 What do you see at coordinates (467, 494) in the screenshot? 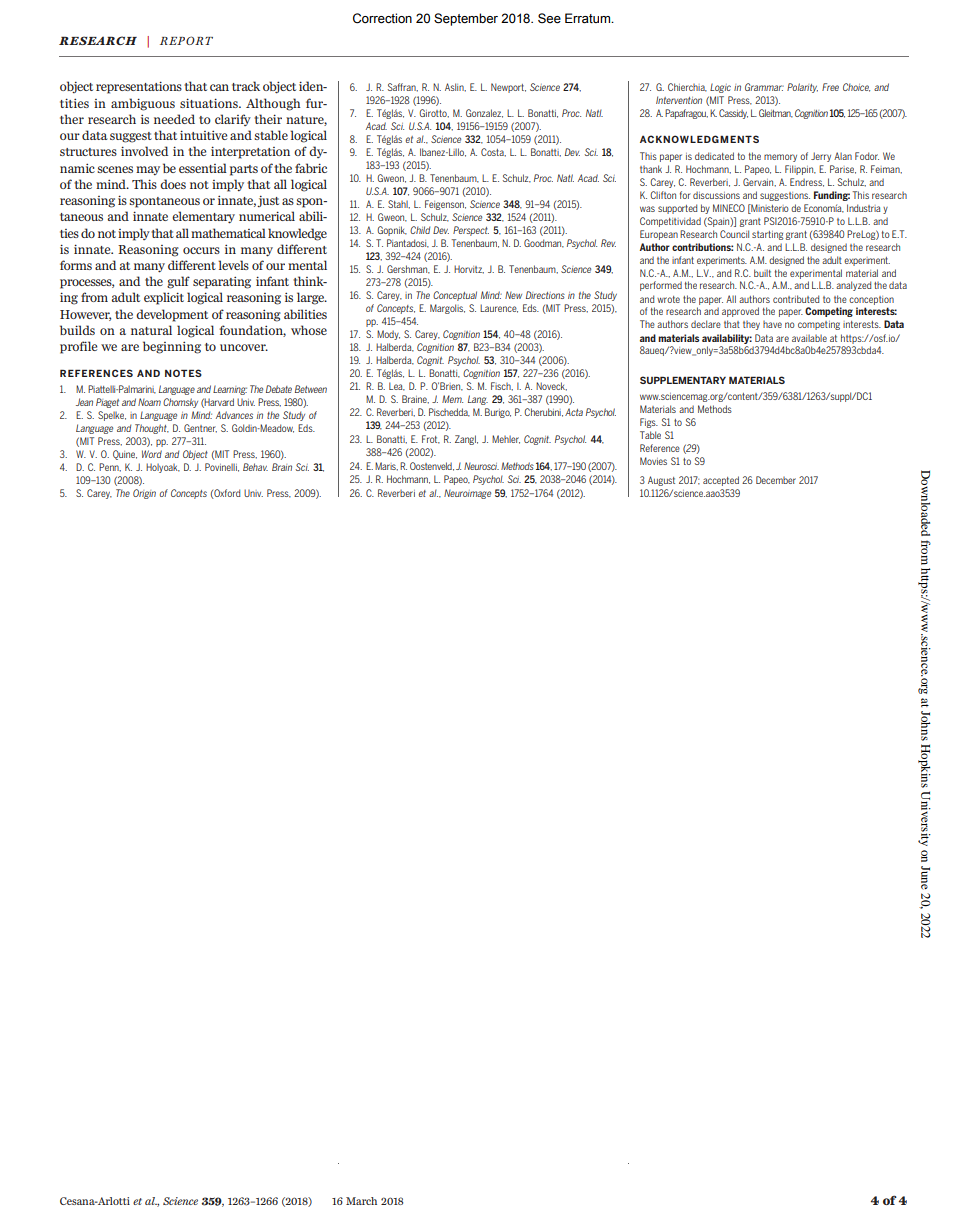
I see `Neuroimage` at bounding box center [467, 494].
